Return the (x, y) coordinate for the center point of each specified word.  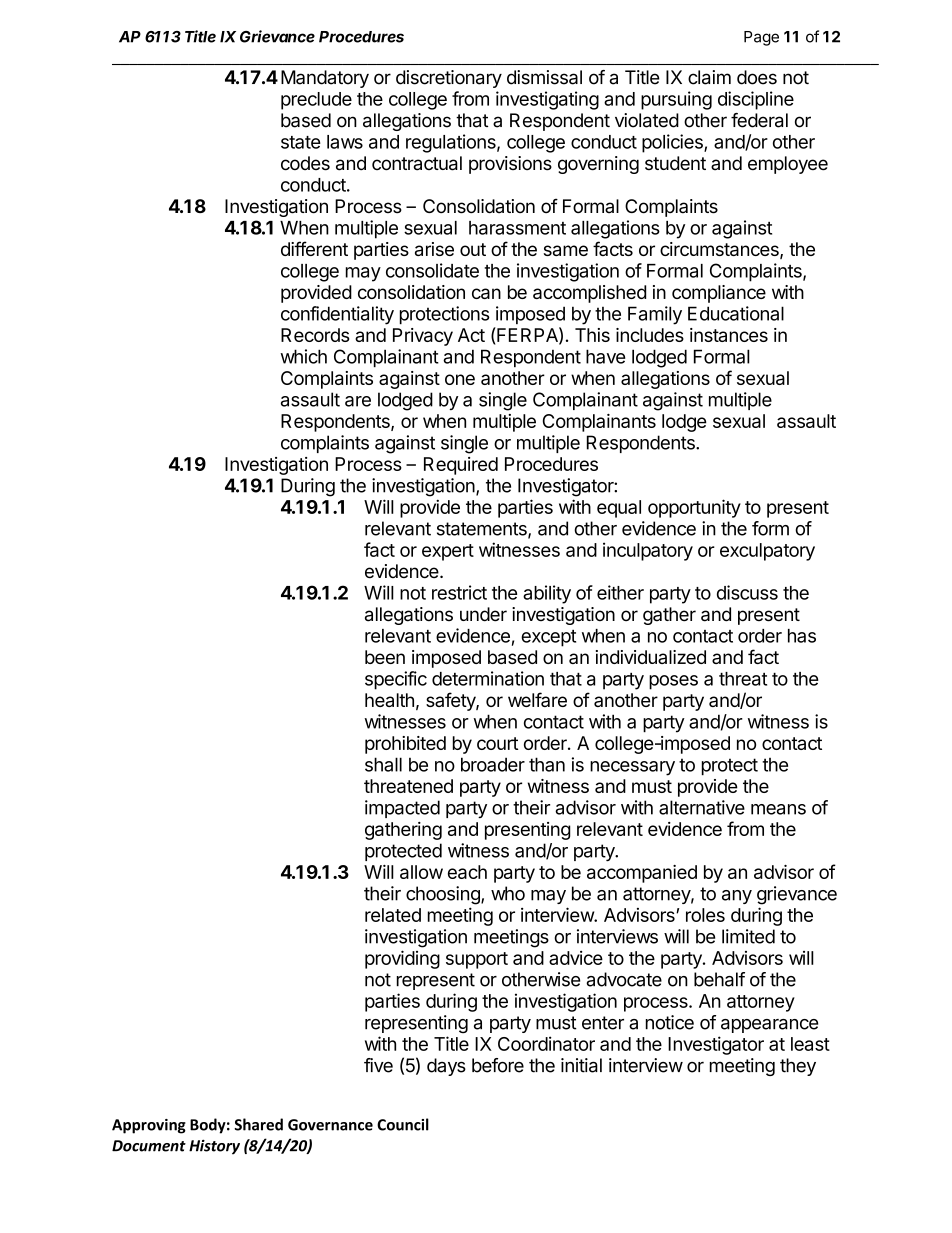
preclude (316, 101)
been (385, 657)
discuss (747, 592)
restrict (459, 592)
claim (709, 77)
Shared (258, 1124)
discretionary (449, 79)
